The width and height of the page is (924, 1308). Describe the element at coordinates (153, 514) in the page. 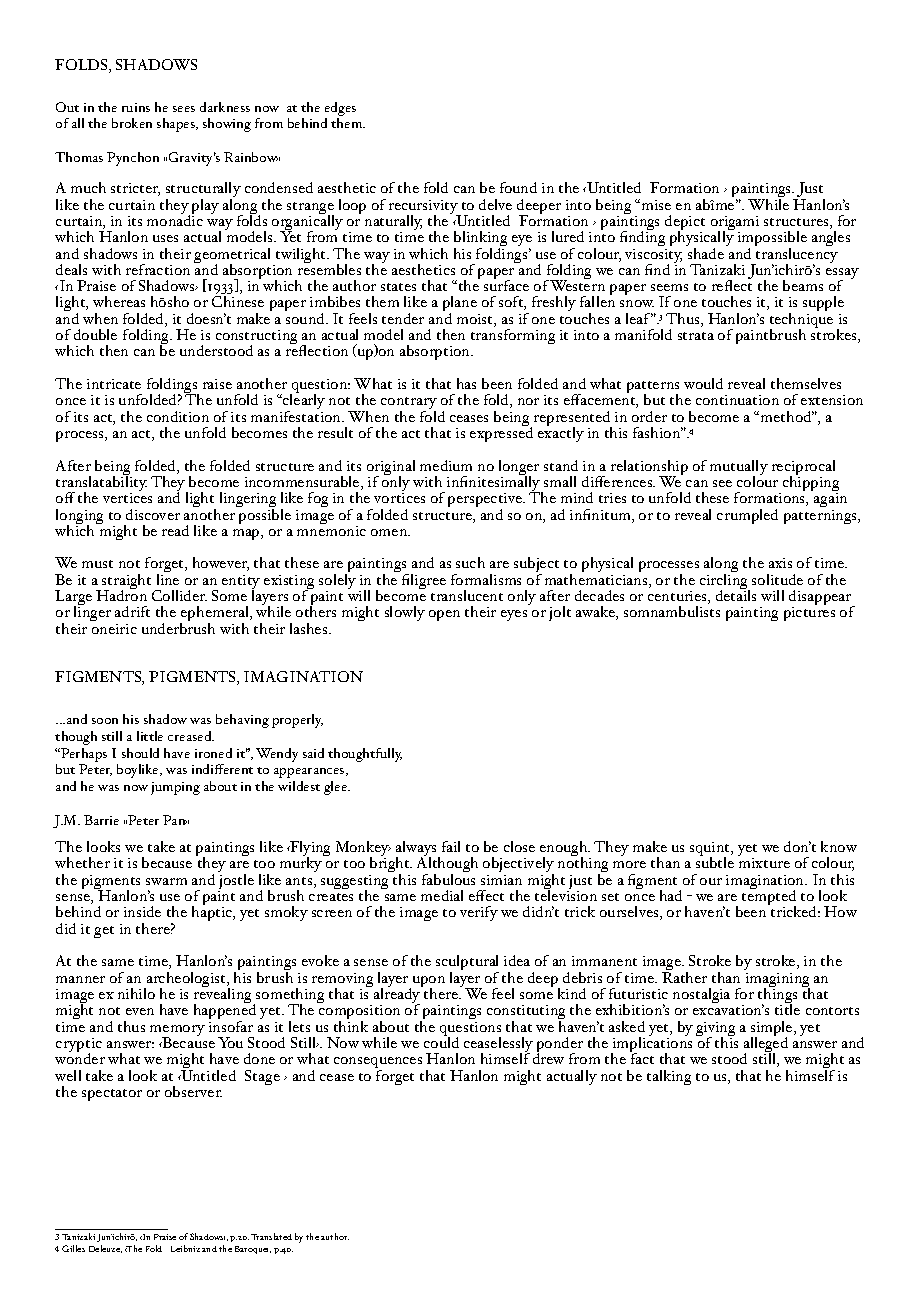

I see `discover` at that location.
